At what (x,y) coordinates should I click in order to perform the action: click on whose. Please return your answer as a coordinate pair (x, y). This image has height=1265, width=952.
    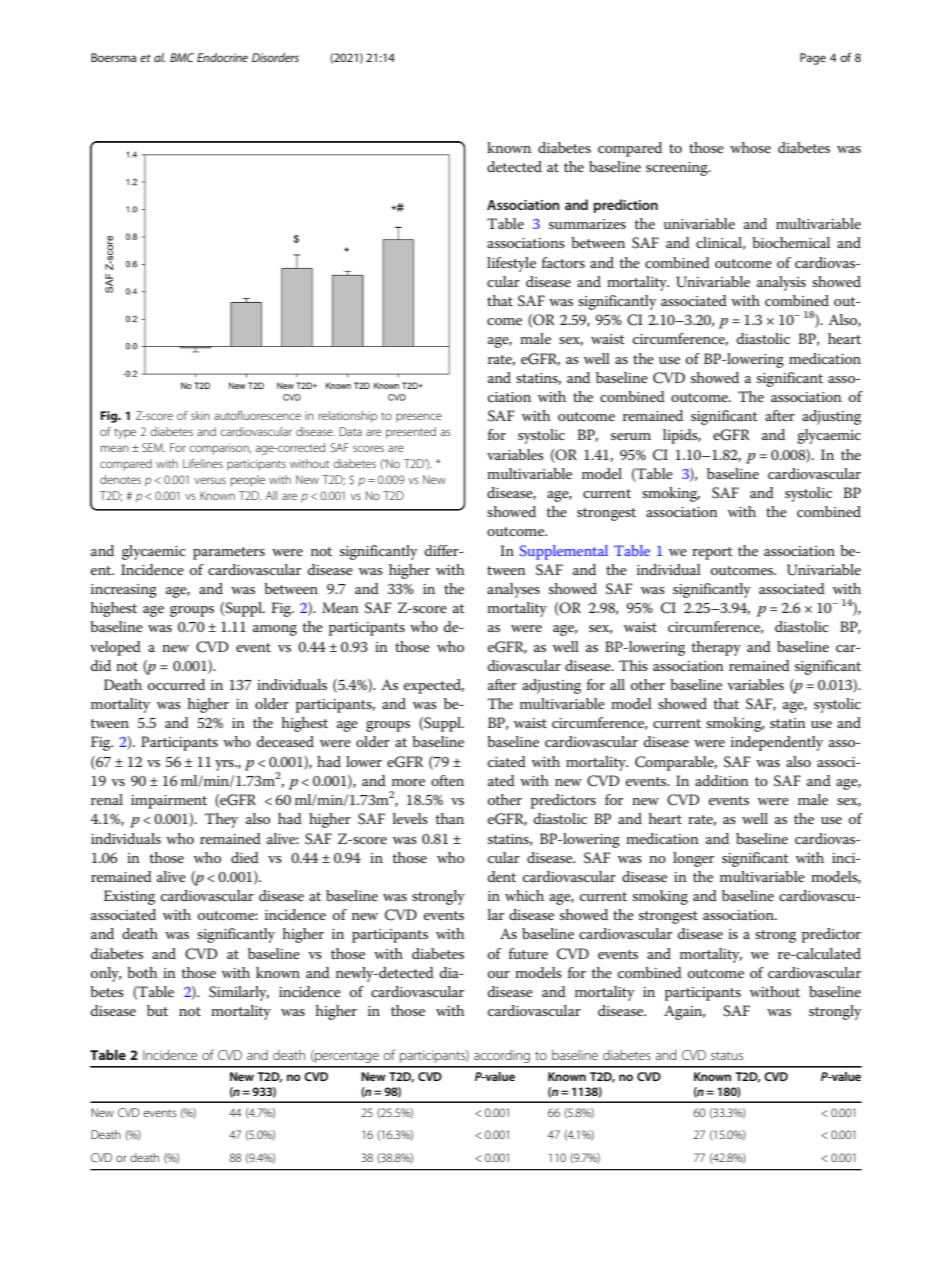
    Looking at the image, I should click on (750, 147).
